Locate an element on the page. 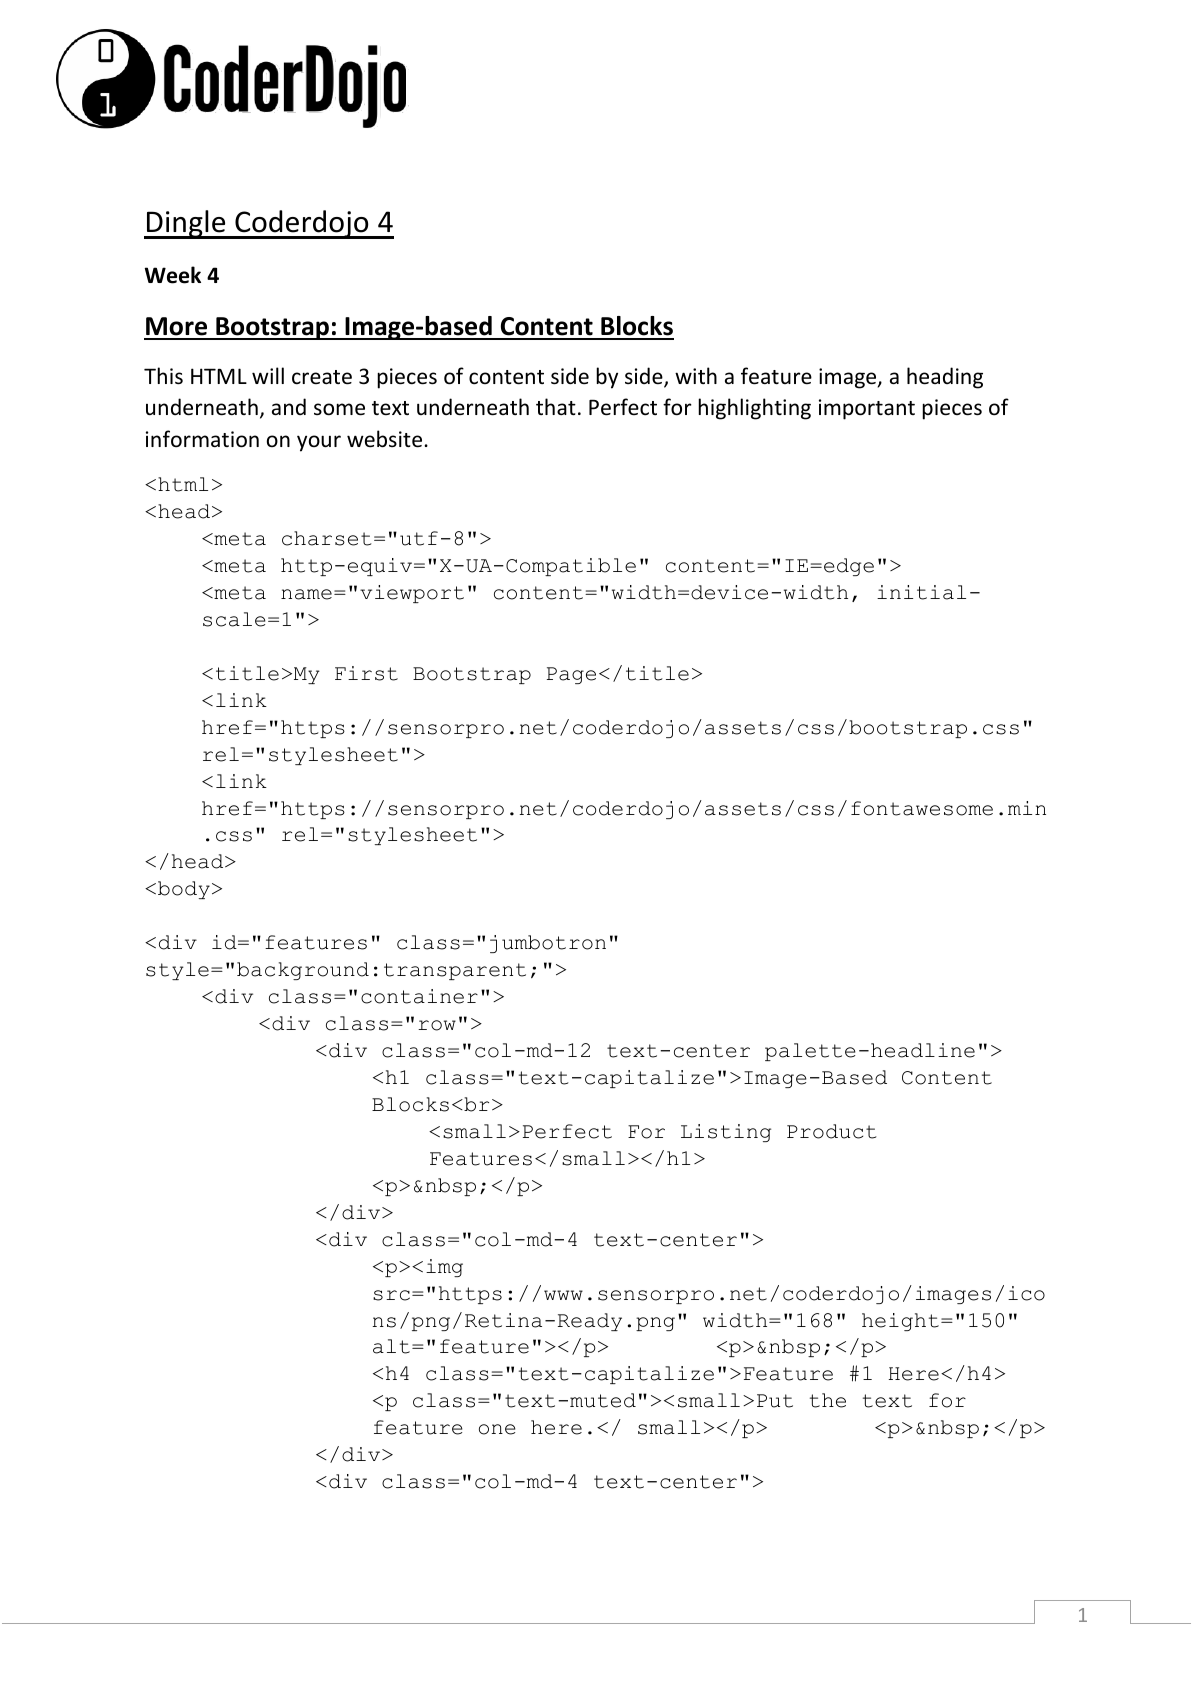  one is located at coordinates (497, 1429).
